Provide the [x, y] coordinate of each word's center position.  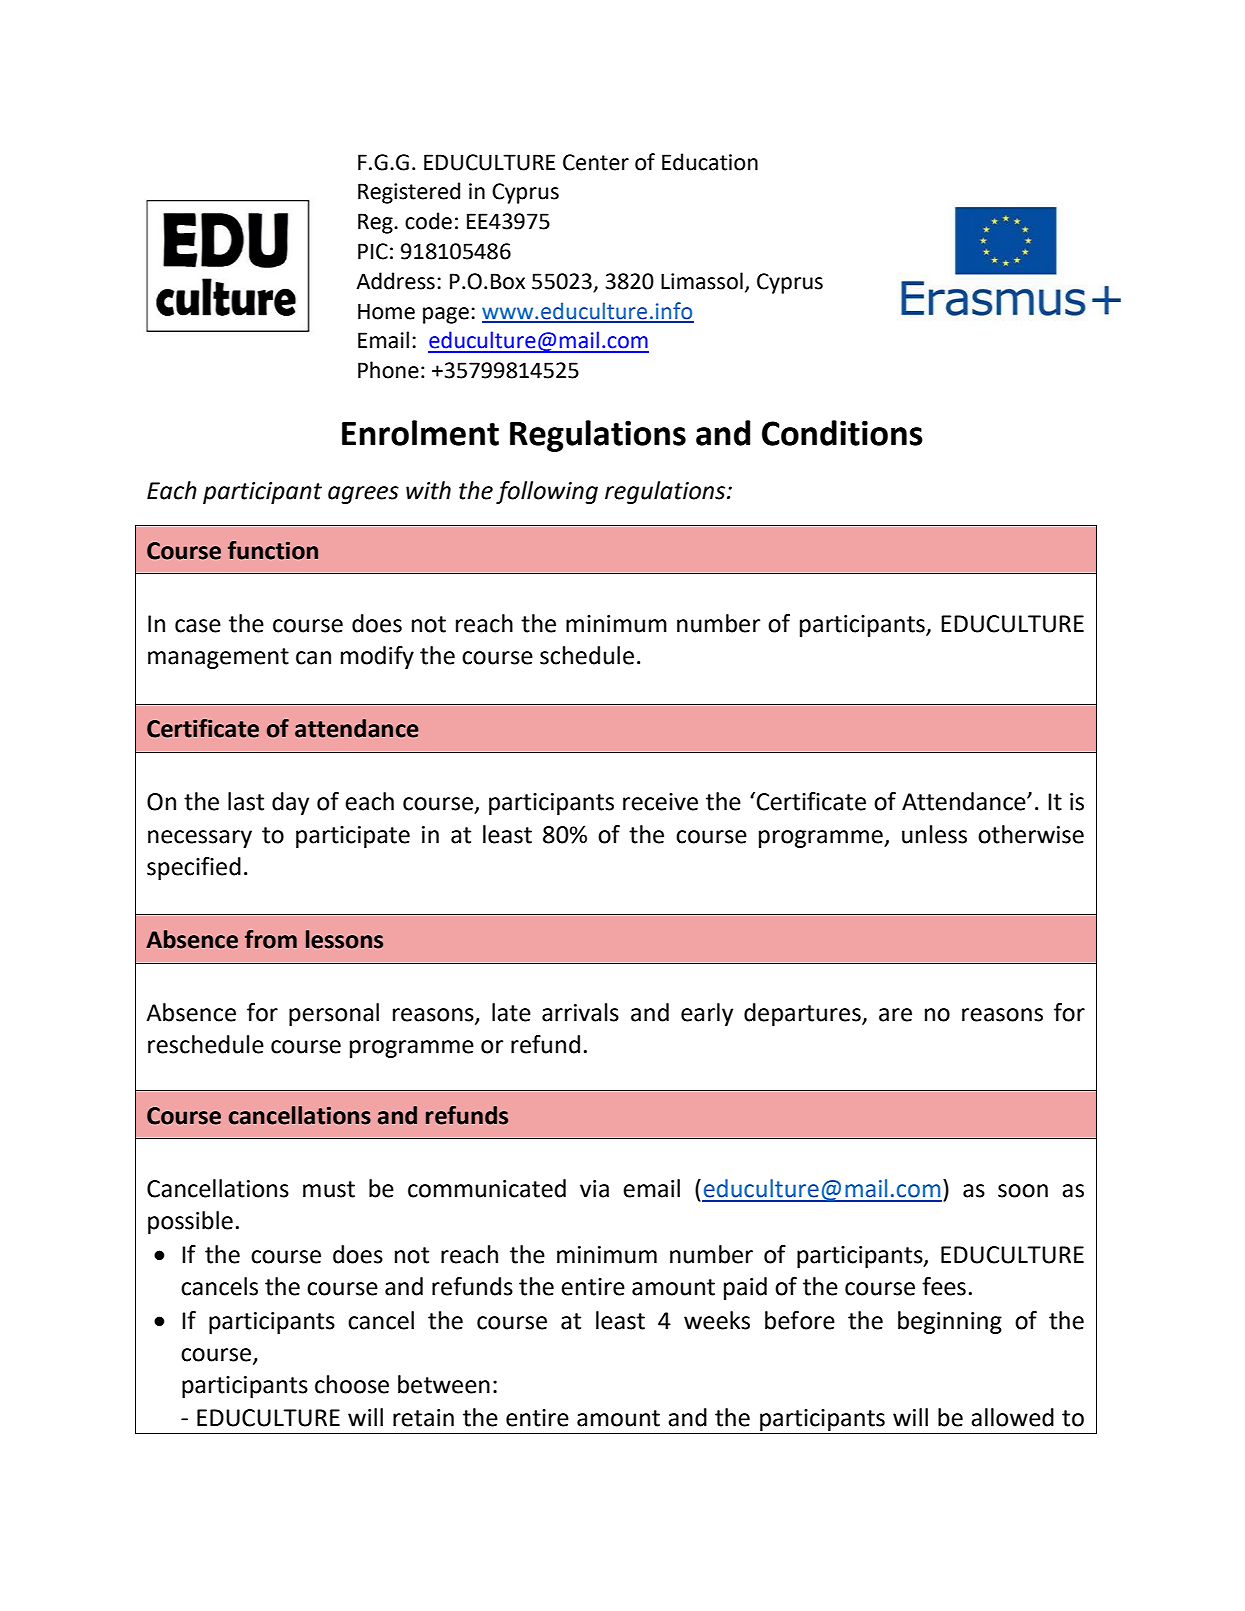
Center [596, 162]
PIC [373, 251]
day [290, 803]
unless [934, 834]
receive [660, 802]
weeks [717, 1320]
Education [710, 162]
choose [352, 1384]
